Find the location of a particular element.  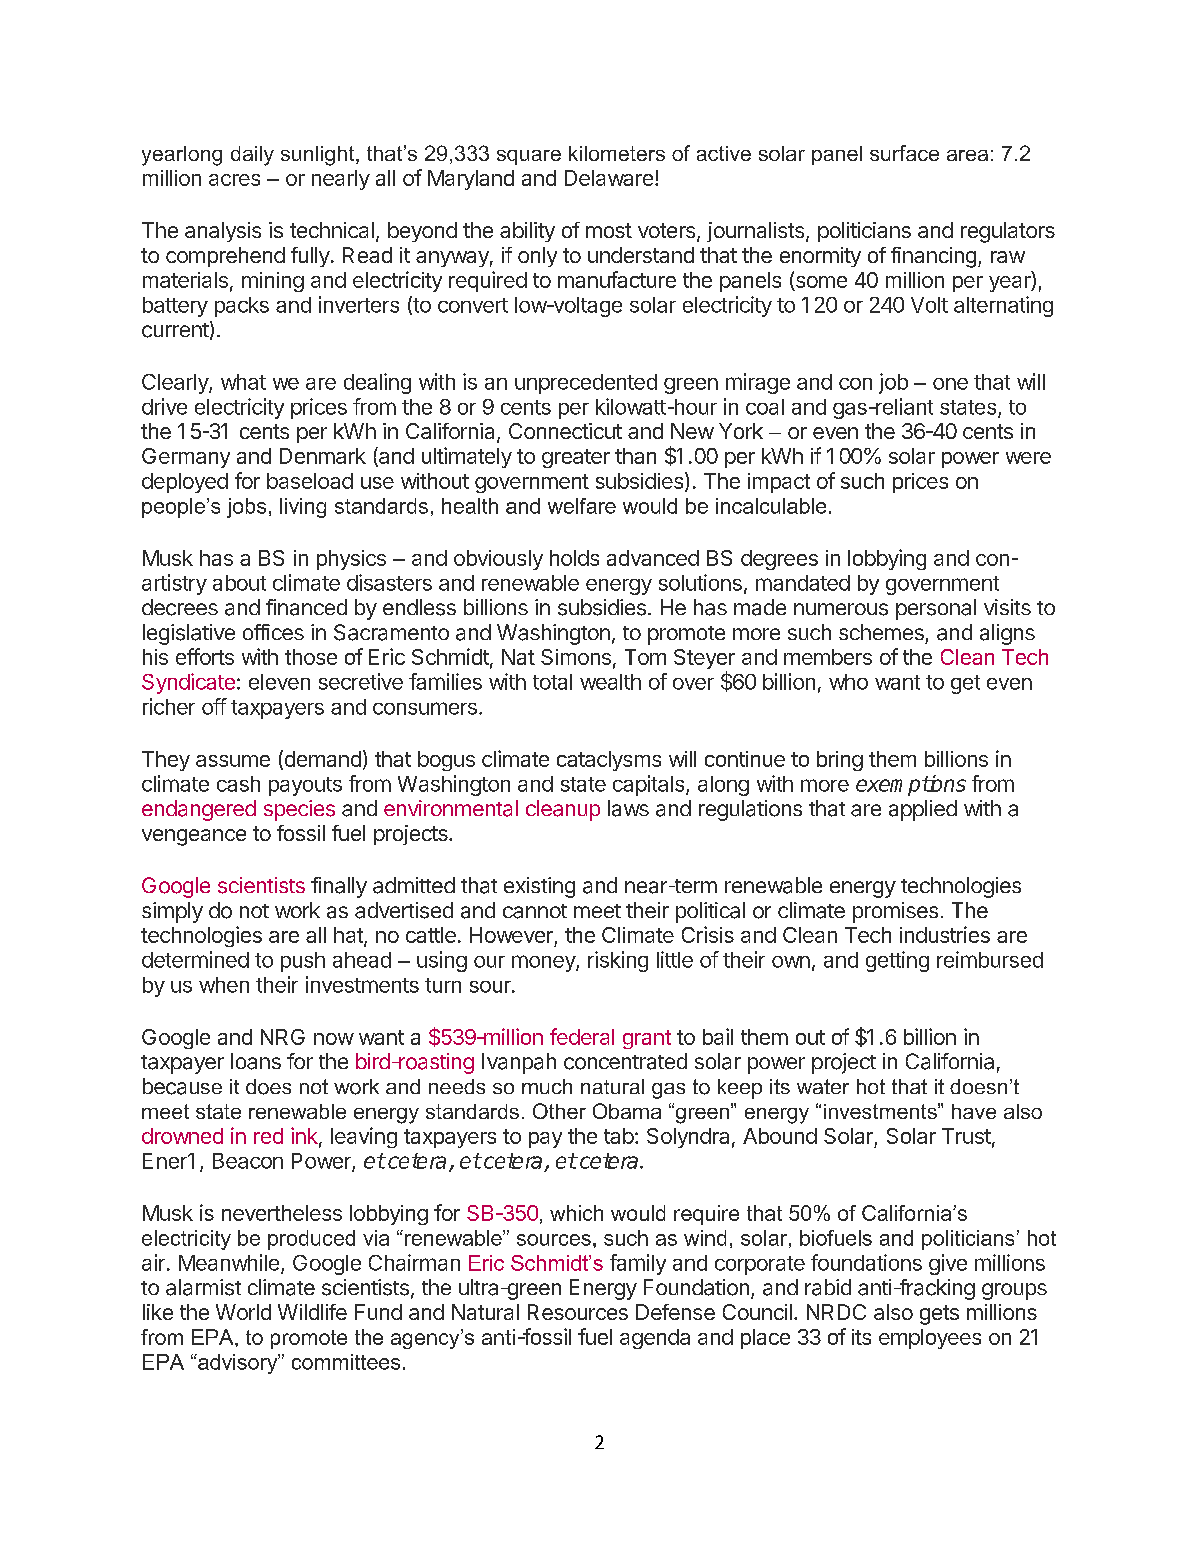

have is located at coordinates (974, 1111).
